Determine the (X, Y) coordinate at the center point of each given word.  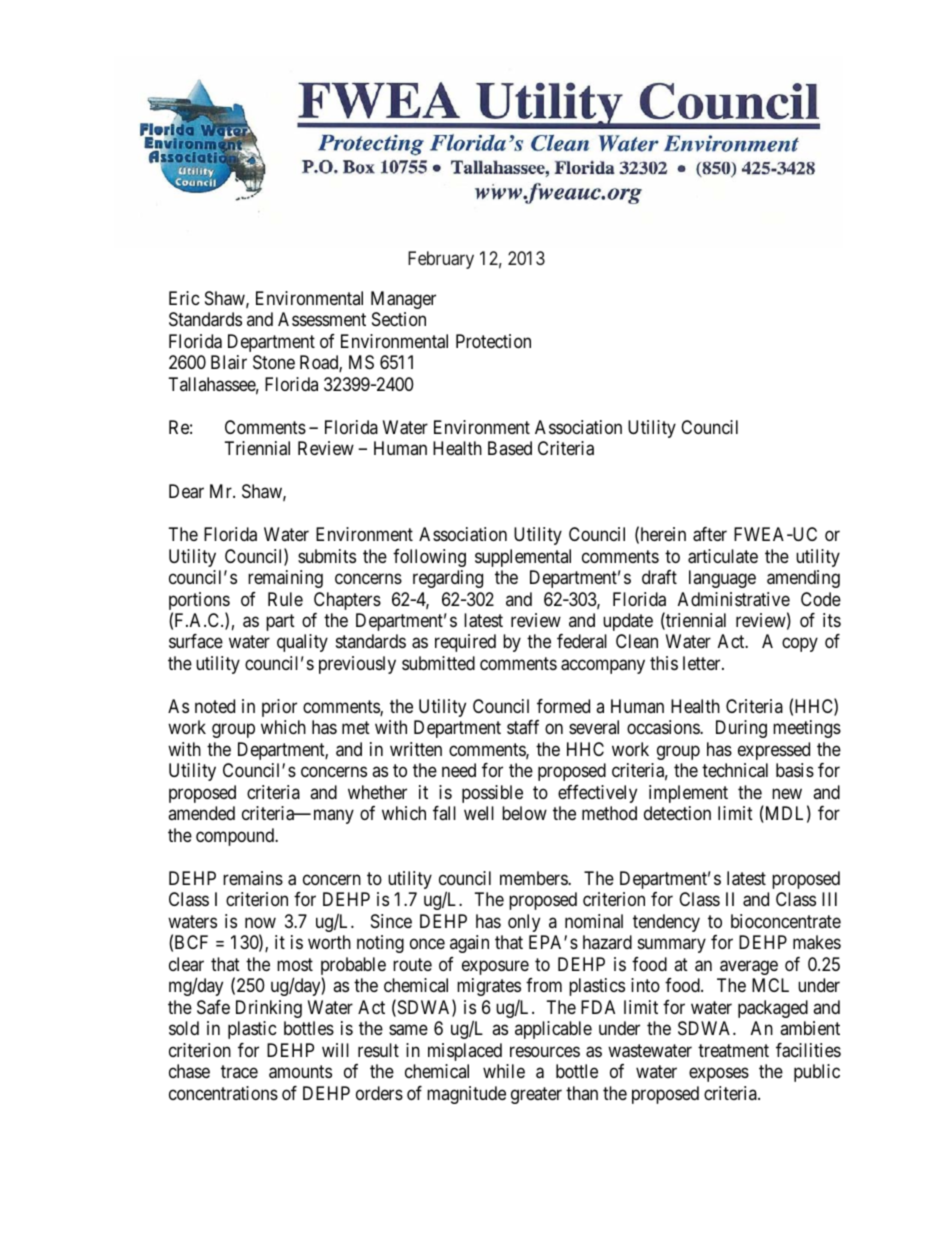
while (504, 1071)
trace (239, 1071)
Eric (184, 298)
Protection (493, 341)
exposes (719, 1075)
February (441, 260)
